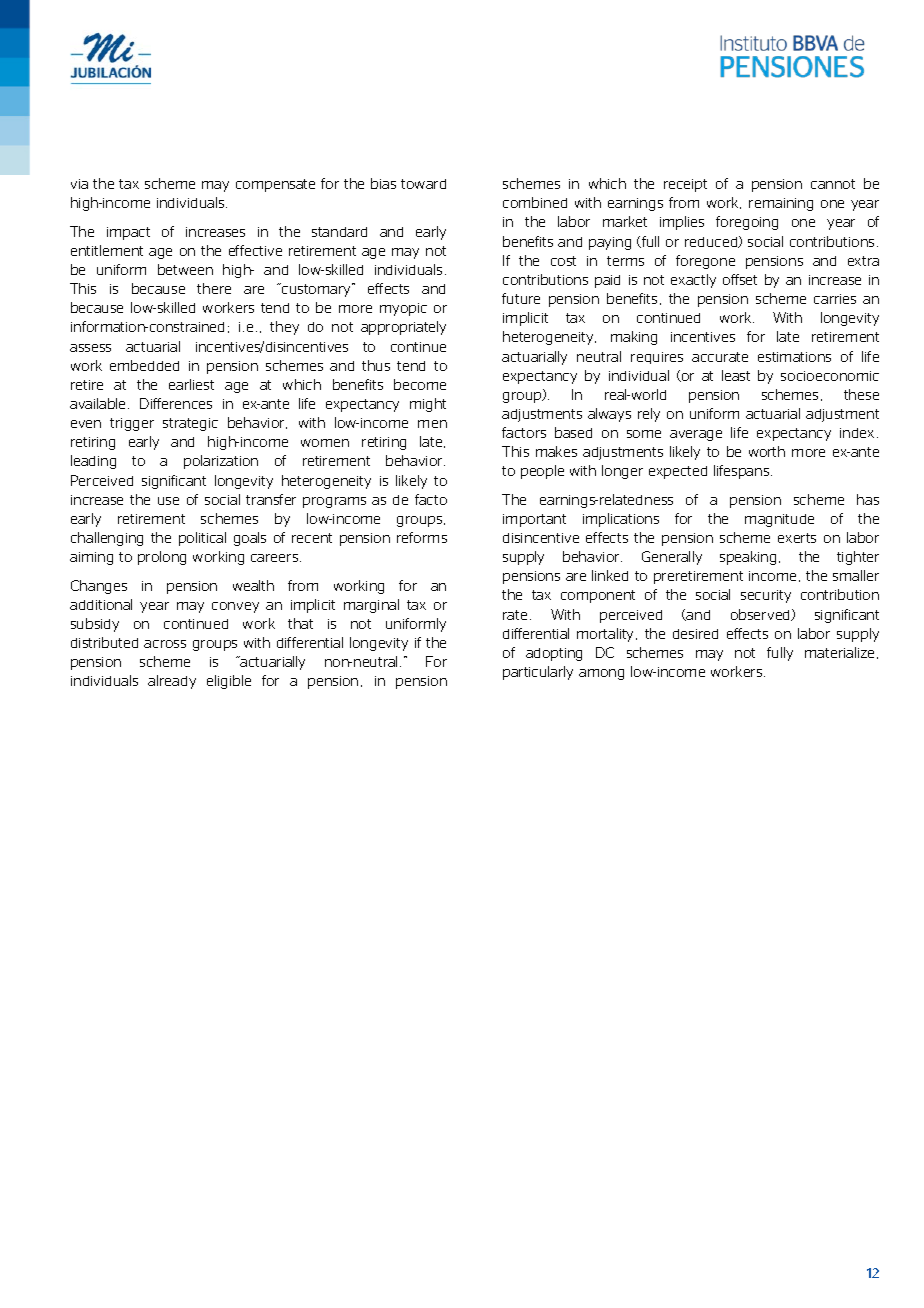  What do you see at coordinates (535, 202) in the screenshot?
I see `combined` at bounding box center [535, 202].
